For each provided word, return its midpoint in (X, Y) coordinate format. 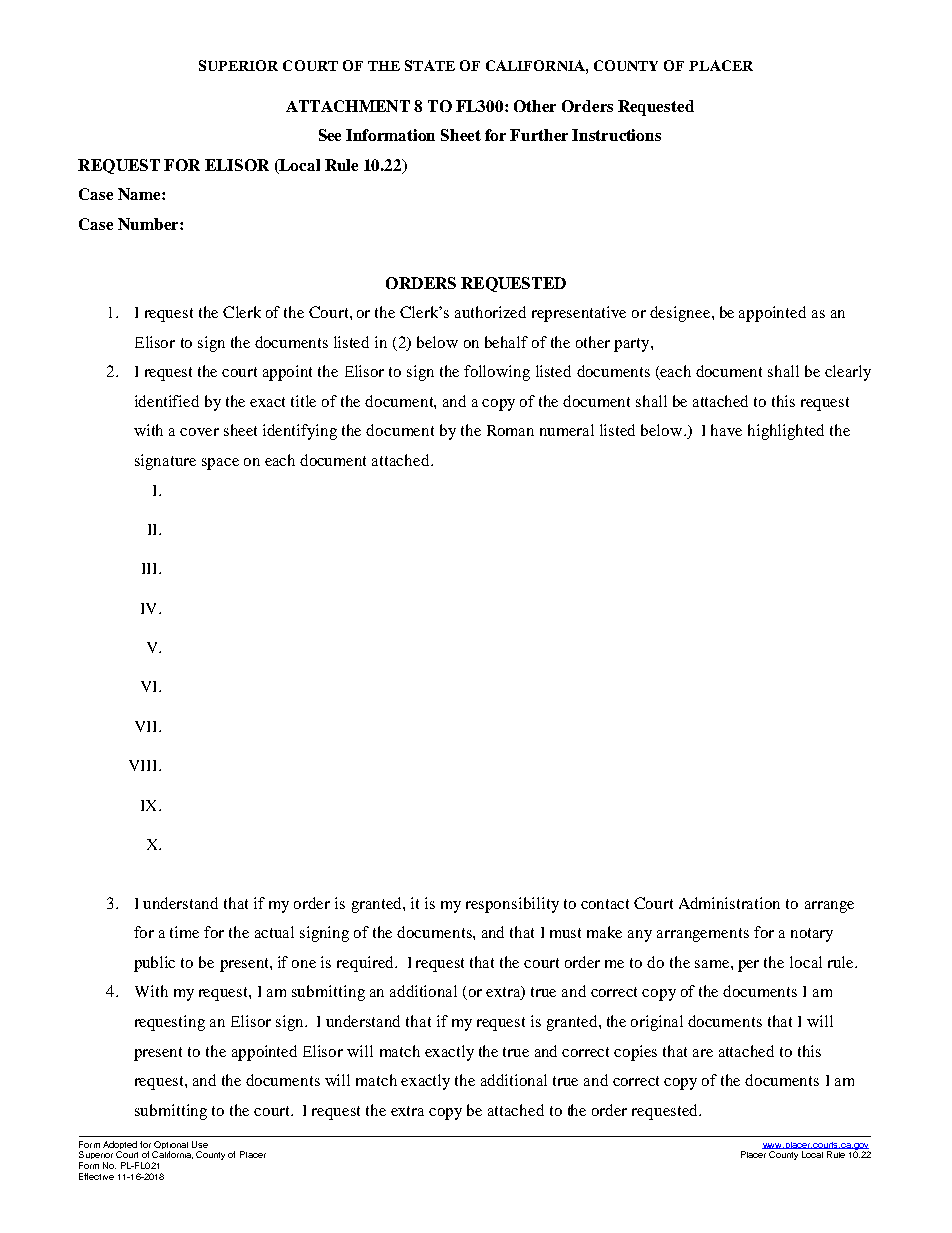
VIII (144, 765)
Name (140, 194)
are (703, 1053)
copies (635, 1053)
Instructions (616, 135)
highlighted (786, 432)
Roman (510, 430)
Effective (96, 1176)
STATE (430, 65)
